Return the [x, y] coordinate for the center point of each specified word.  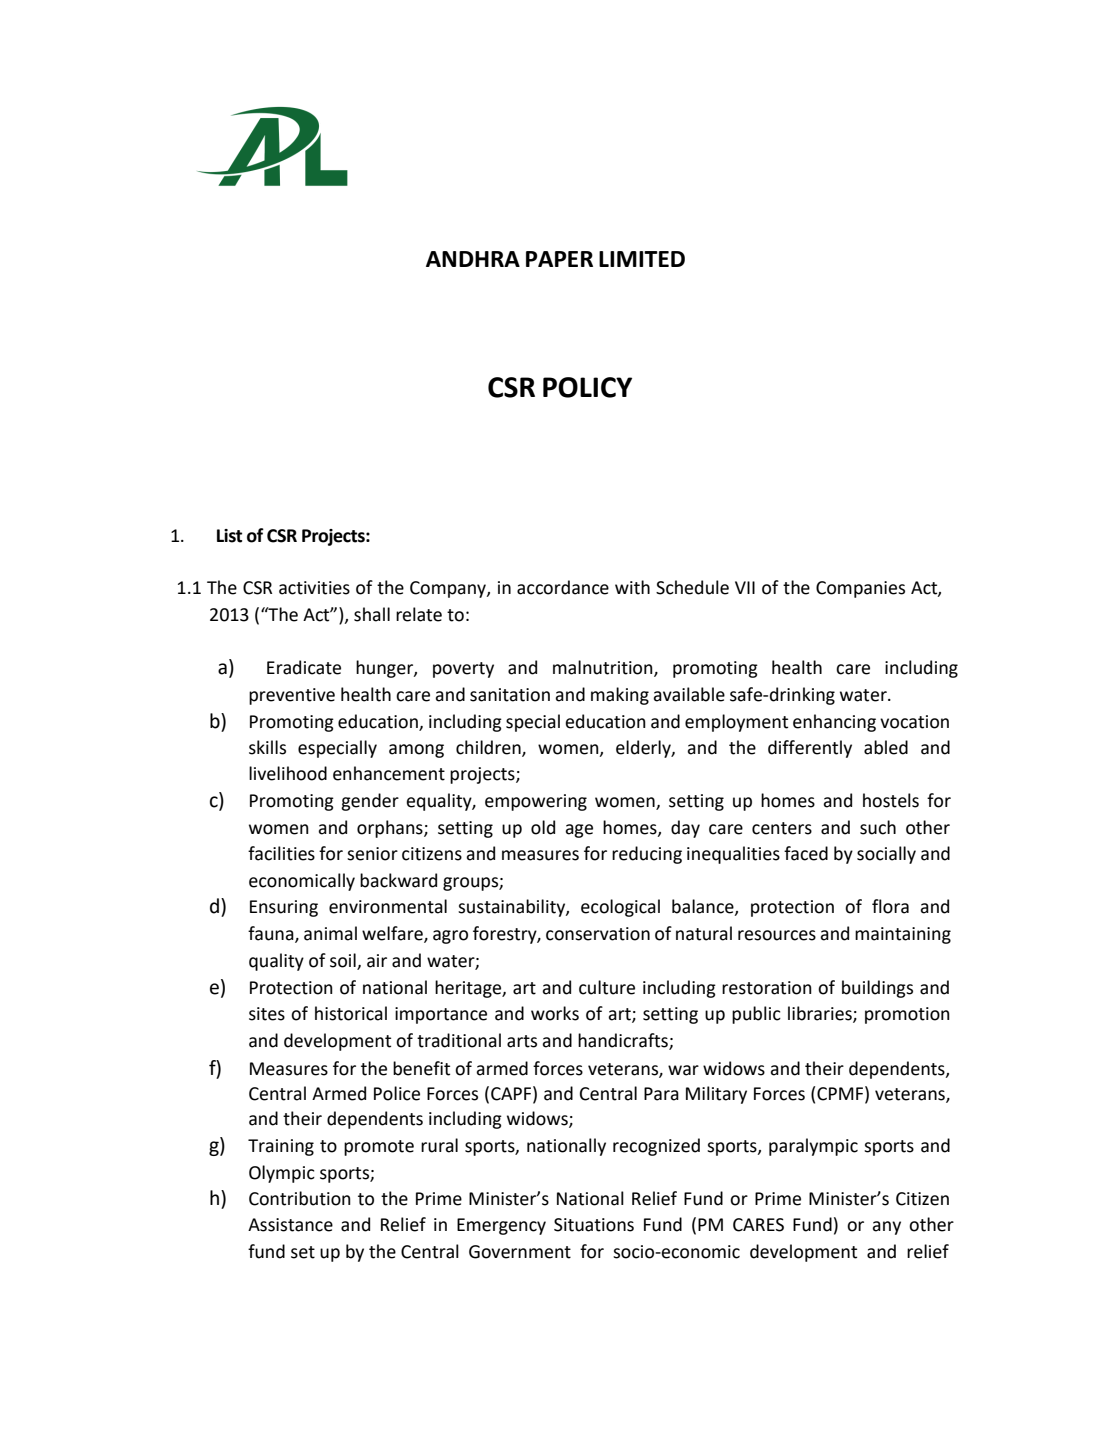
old [543, 827]
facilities [281, 853]
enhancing [834, 723]
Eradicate [304, 667]
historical [351, 1013]
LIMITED [642, 259]
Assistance [290, 1225]
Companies [860, 589]
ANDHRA [473, 259]
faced [806, 853]
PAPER [559, 259]
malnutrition [604, 668]
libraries [821, 1014]
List [229, 536]
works [555, 1013]
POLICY [587, 387]
